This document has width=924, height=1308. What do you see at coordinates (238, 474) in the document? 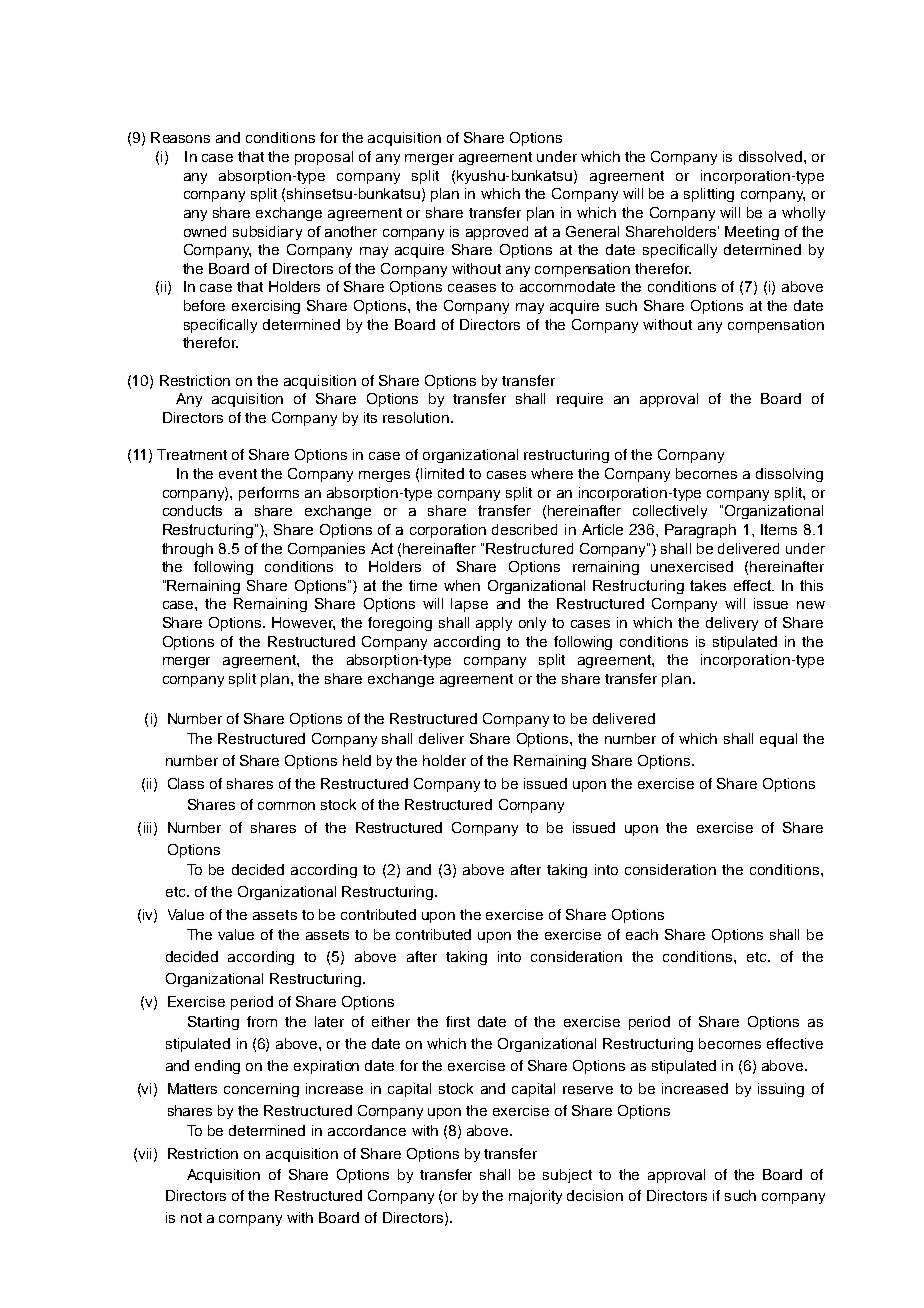
I see `event` at bounding box center [238, 474].
